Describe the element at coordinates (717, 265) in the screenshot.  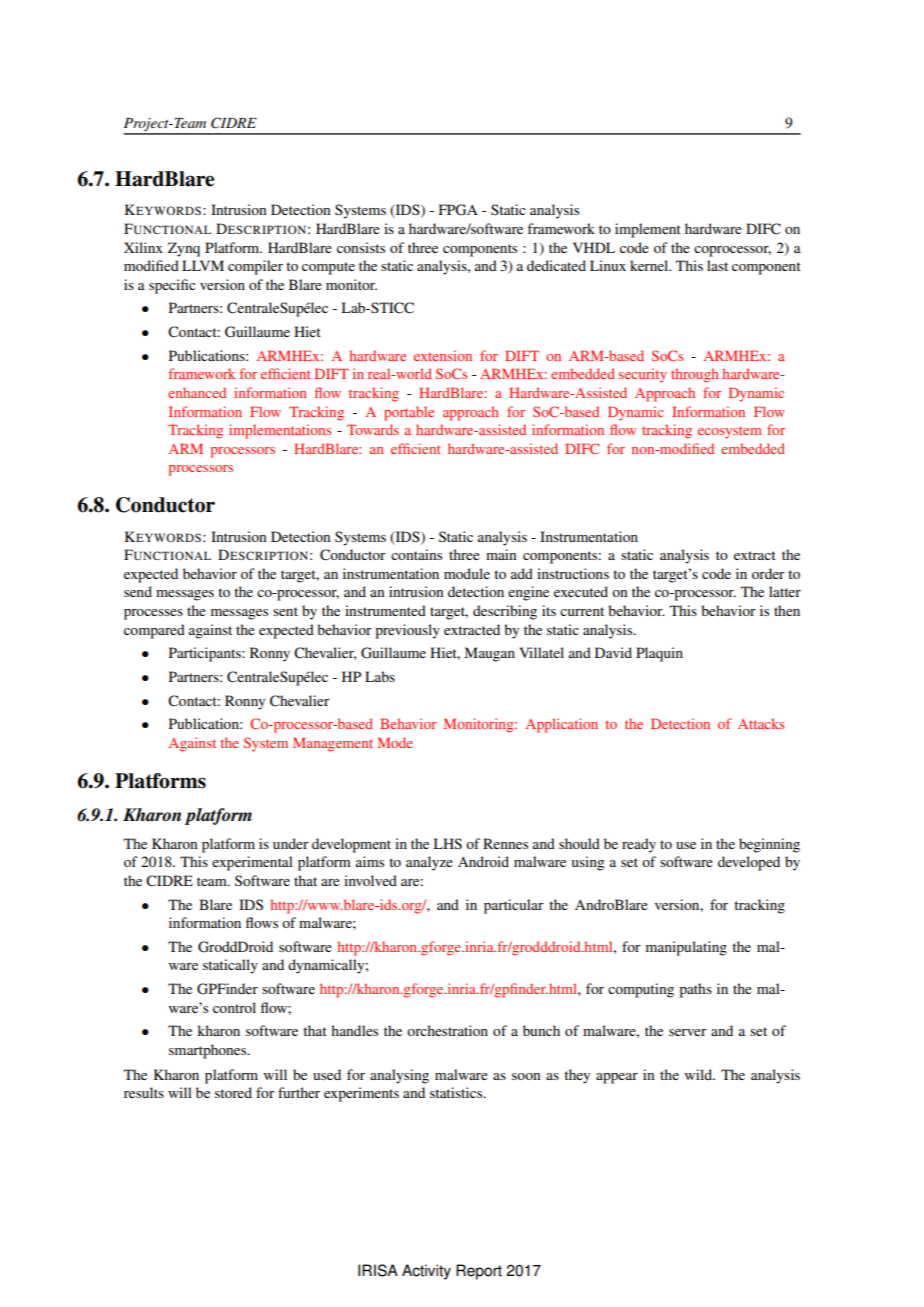
I see `last` at that location.
